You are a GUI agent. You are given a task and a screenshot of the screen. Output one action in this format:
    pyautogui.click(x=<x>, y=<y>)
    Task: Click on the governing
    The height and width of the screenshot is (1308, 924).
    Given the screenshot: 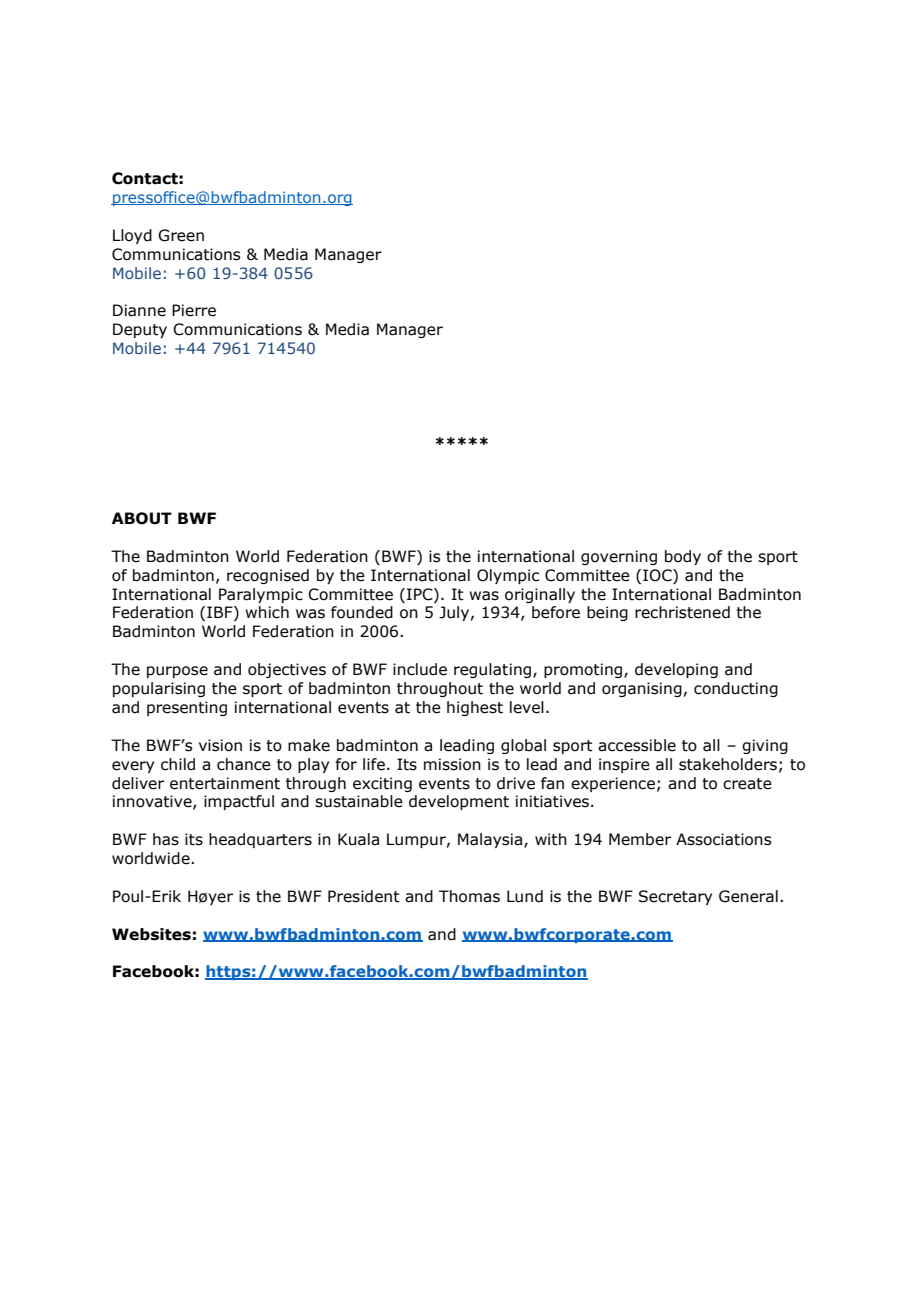 What is the action you would take?
    pyautogui.click(x=619, y=557)
